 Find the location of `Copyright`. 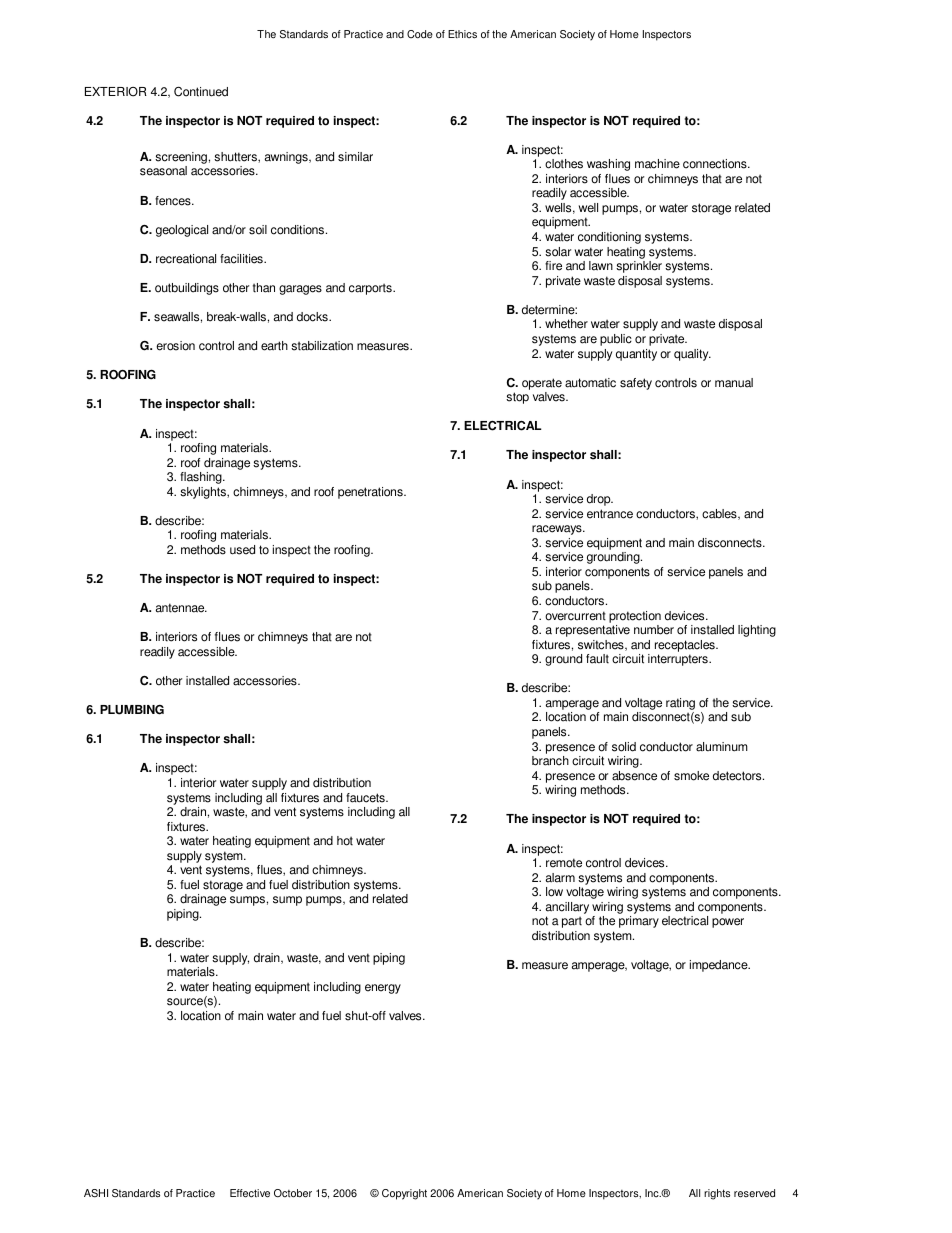

Copyright is located at coordinates (404, 1194).
